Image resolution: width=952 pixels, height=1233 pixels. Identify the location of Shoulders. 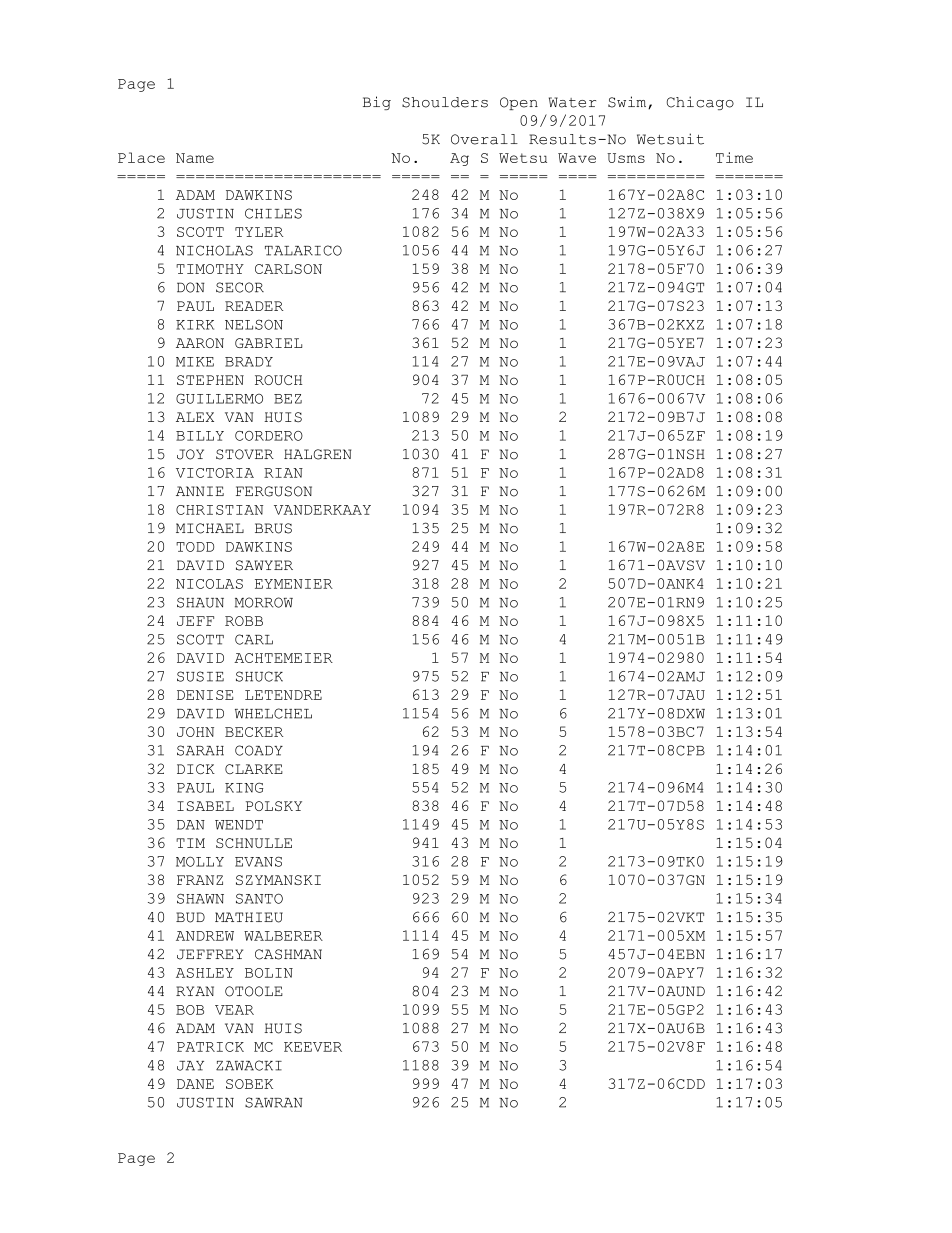
(445, 102).
